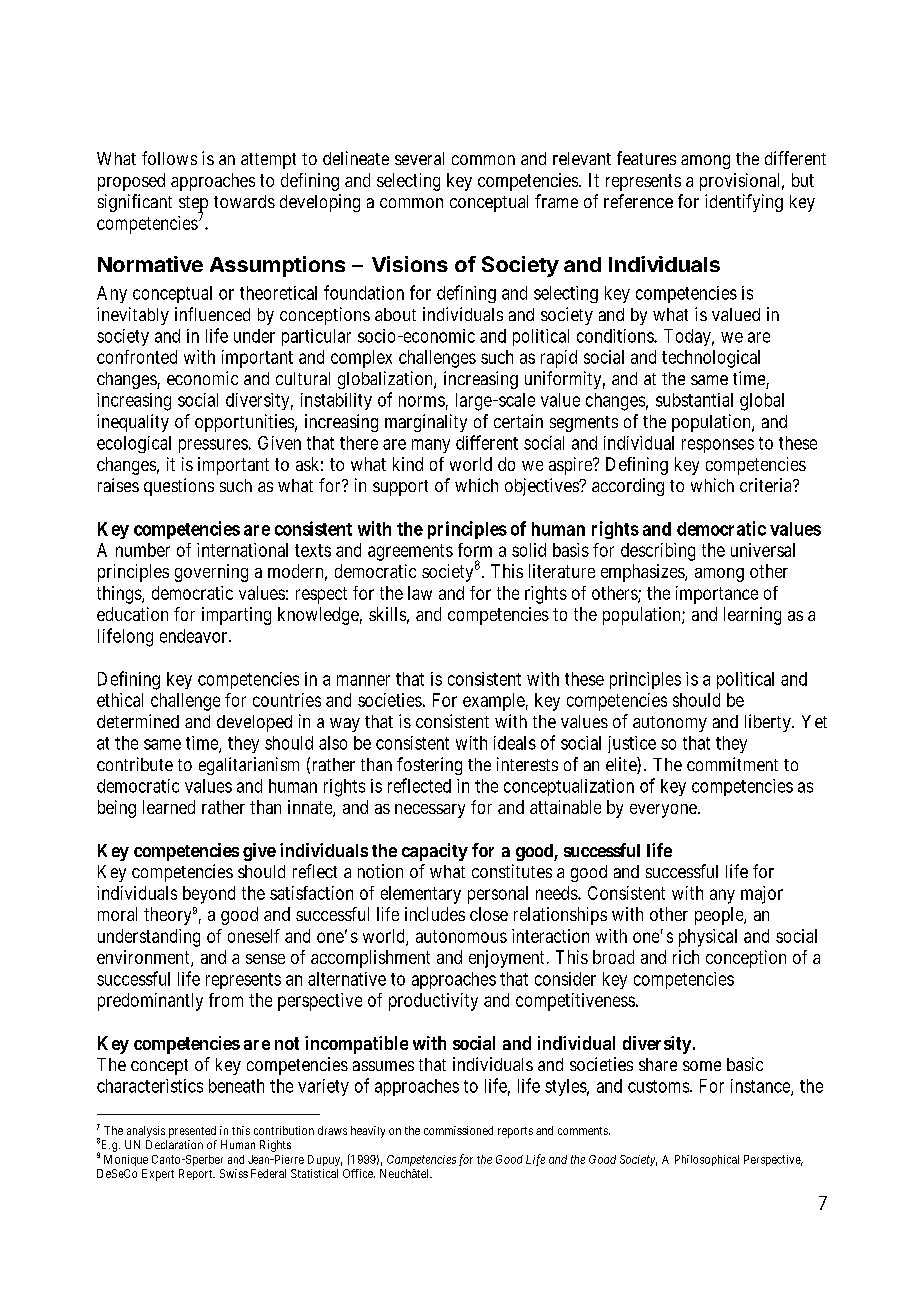  What do you see at coordinates (363, 680) in the document?
I see `manner` at bounding box center [363, 680].
